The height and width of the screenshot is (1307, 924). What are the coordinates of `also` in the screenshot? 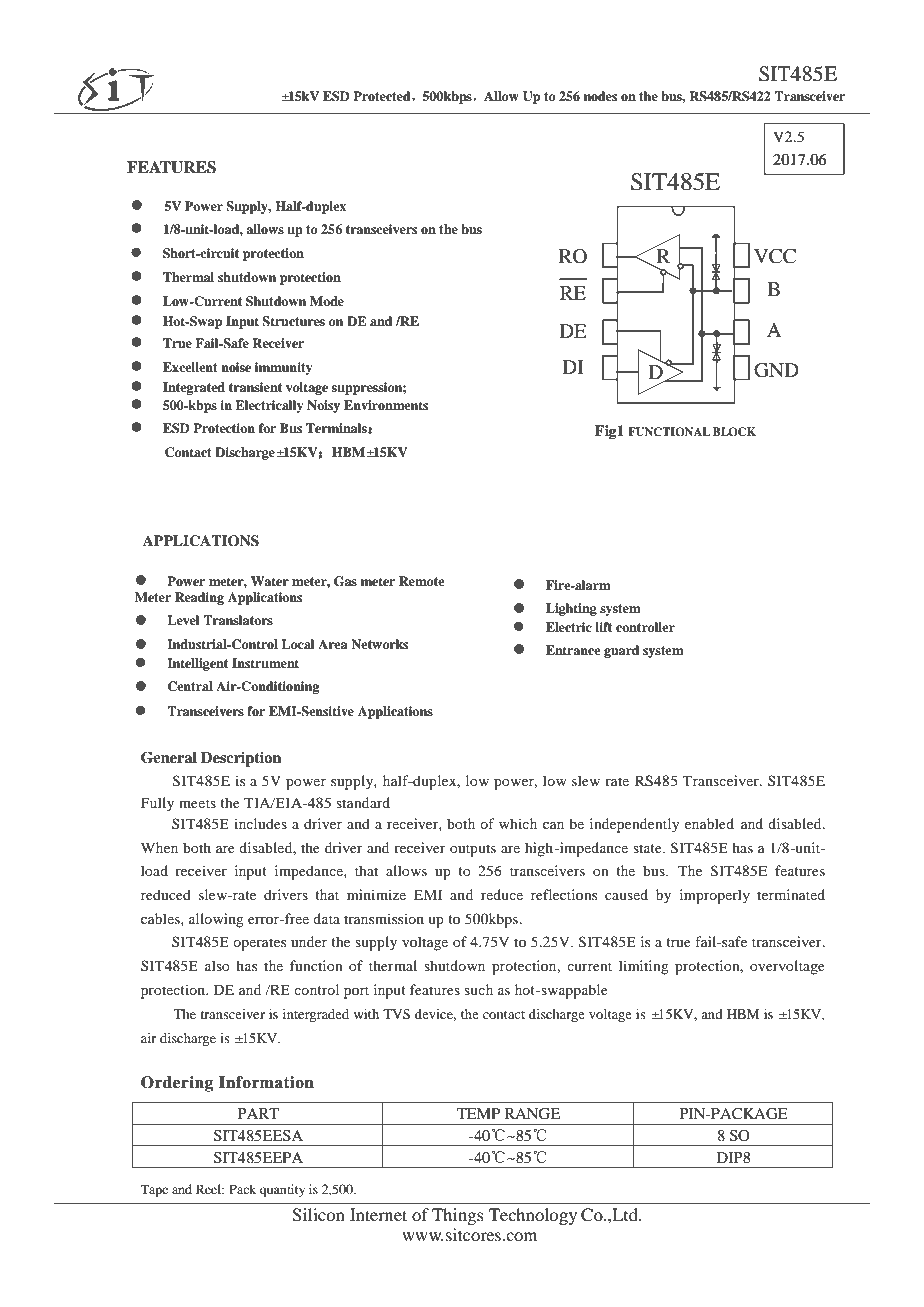 It's located at (217, 965).
